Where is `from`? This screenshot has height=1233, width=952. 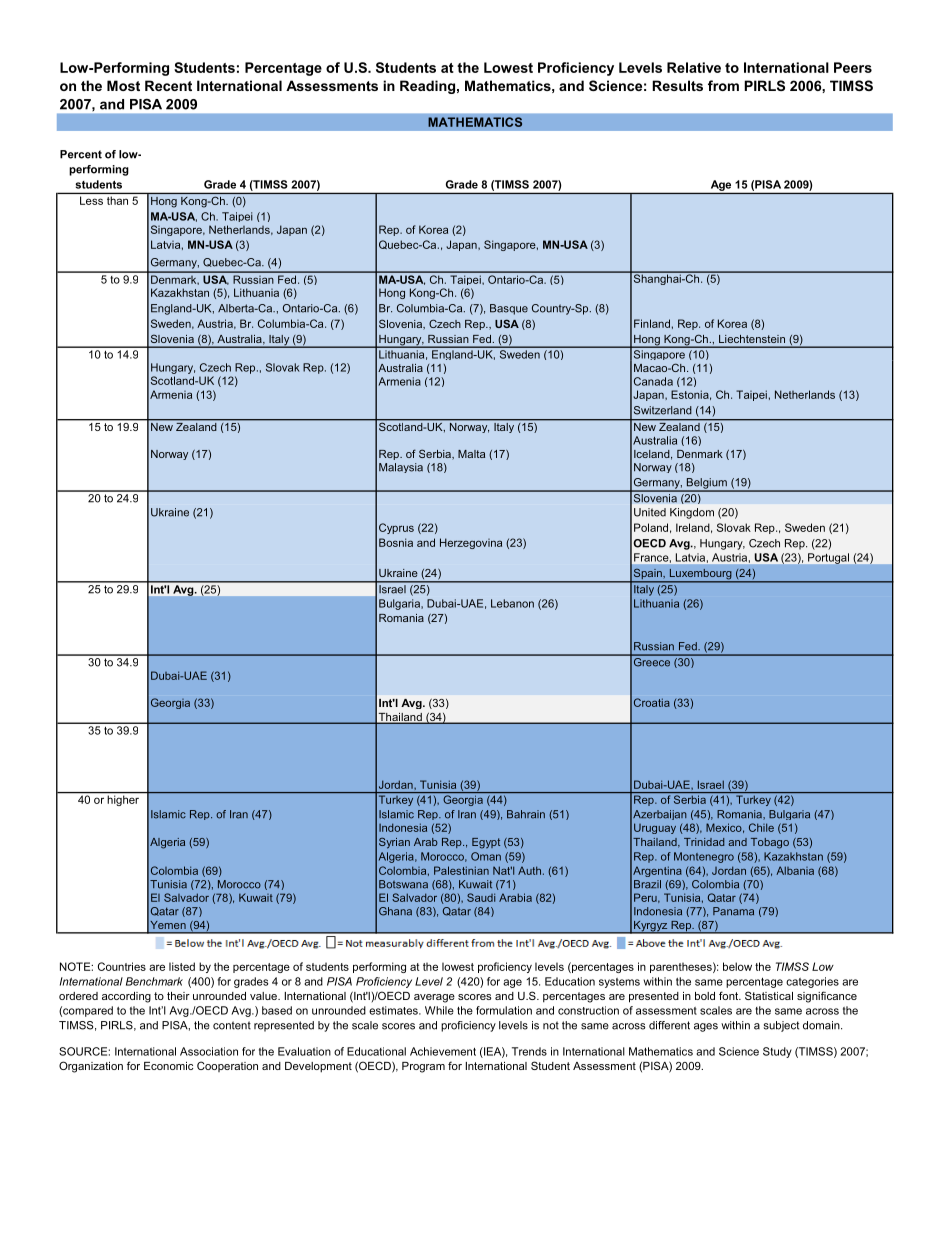
from is located at coordinates (723, 85).
